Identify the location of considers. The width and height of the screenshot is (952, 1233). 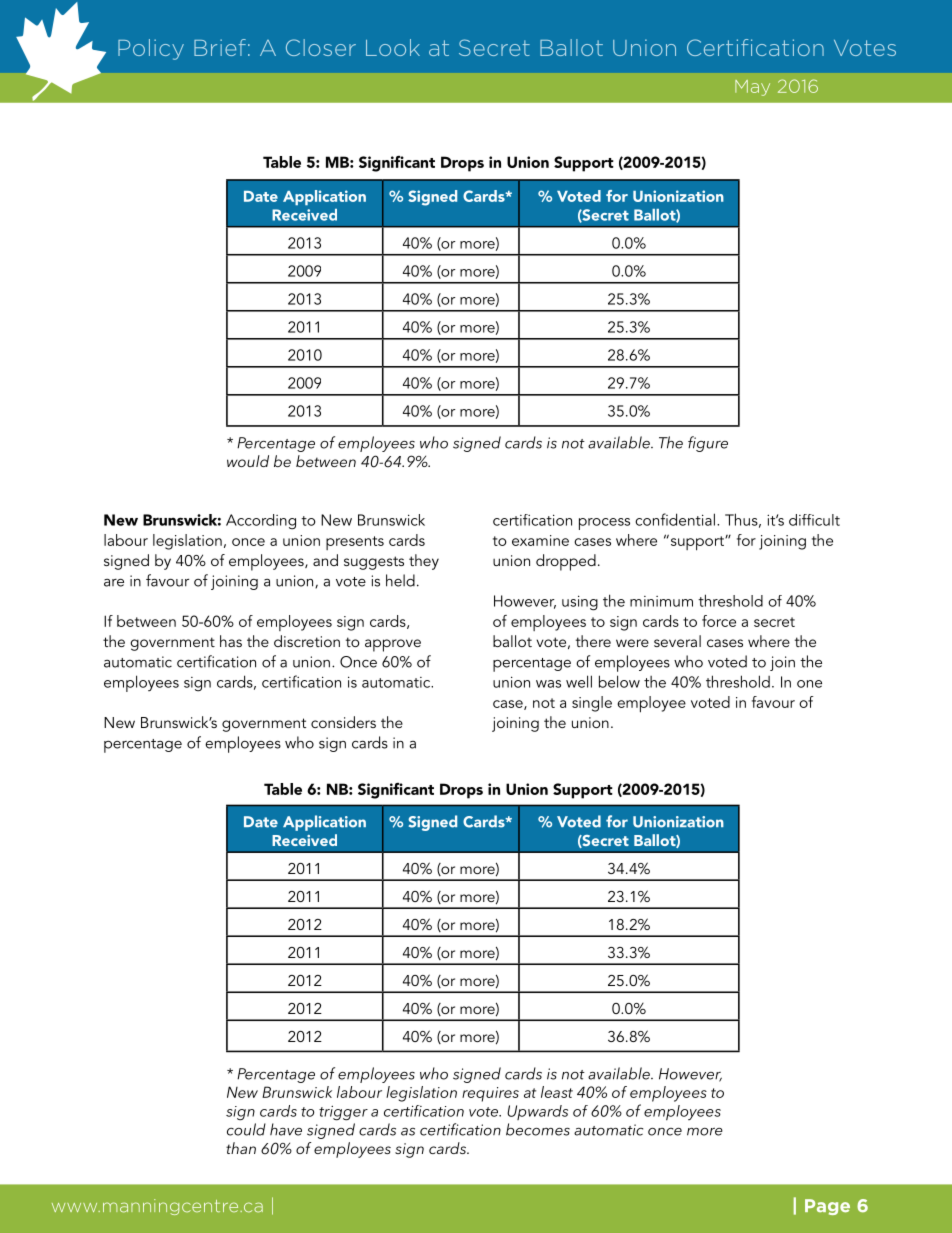
(343, 722).
